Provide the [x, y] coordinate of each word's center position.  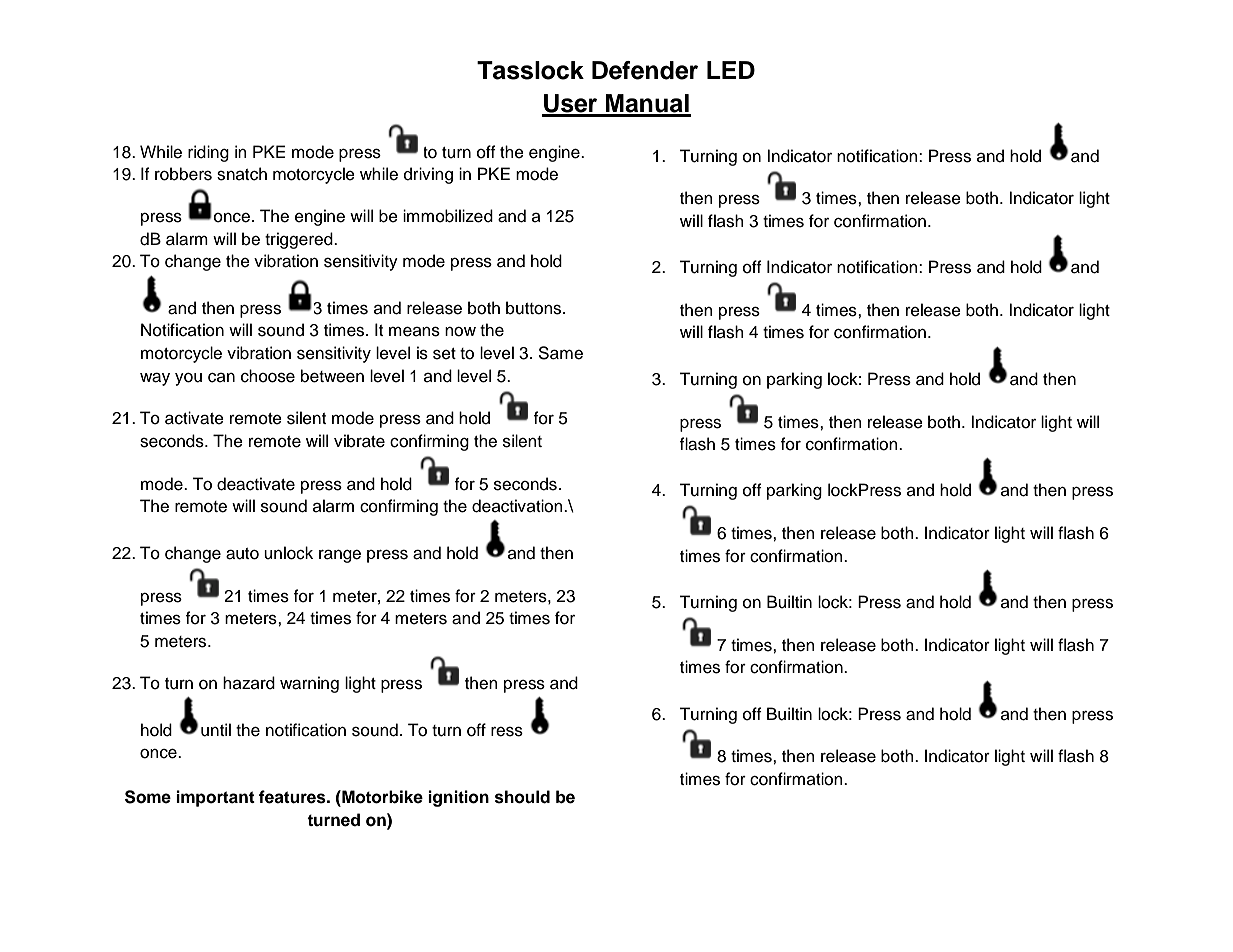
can [221, 378]
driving [428, 175]
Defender [645, 70]
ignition [458, 798]
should [522, 797]
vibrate [359, 441]
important [215, 798]
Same [560, 353]
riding [208, 153]
